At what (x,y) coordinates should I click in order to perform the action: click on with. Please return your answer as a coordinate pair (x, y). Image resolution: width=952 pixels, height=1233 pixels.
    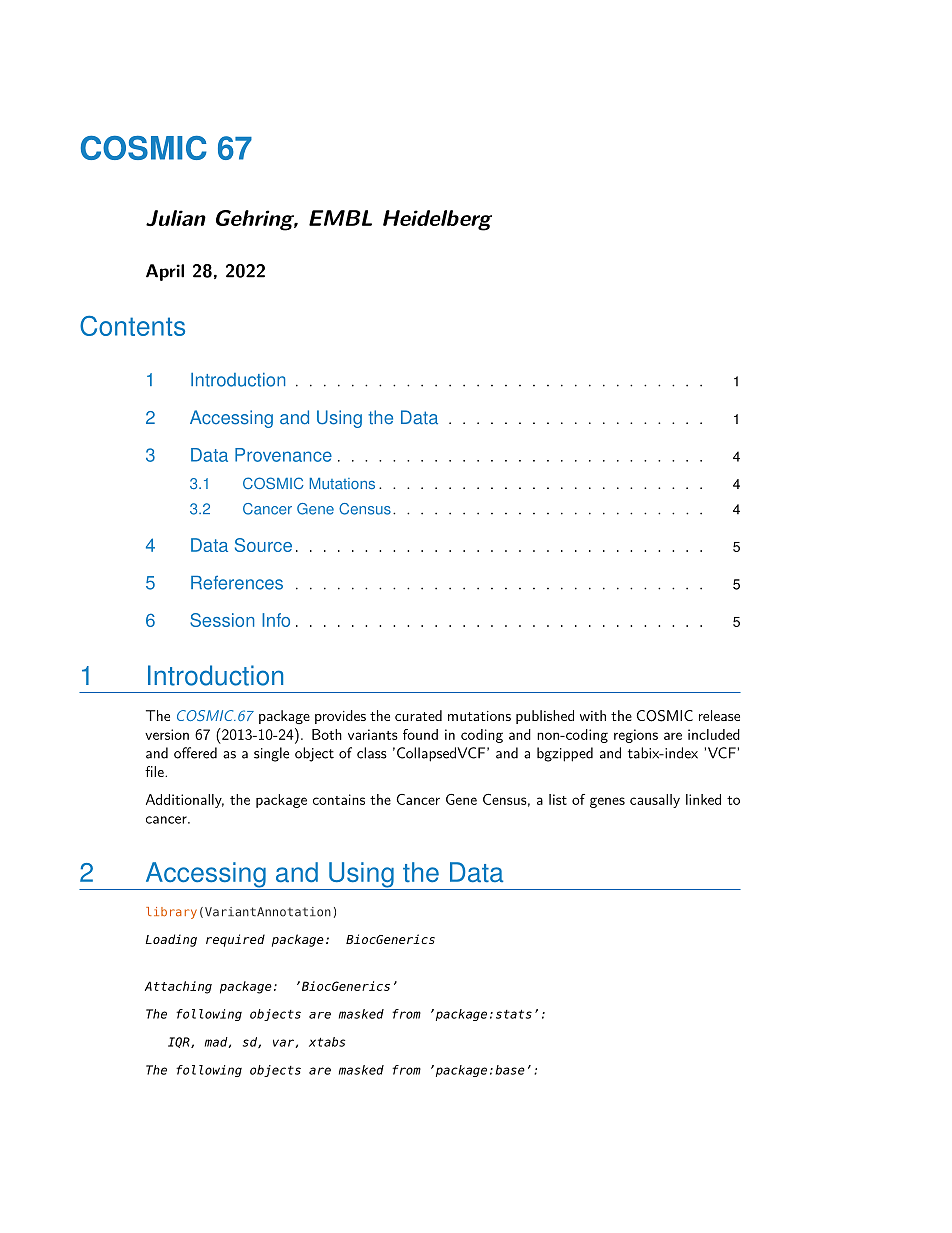
    Looking at the image, I should click on (593, 715).
